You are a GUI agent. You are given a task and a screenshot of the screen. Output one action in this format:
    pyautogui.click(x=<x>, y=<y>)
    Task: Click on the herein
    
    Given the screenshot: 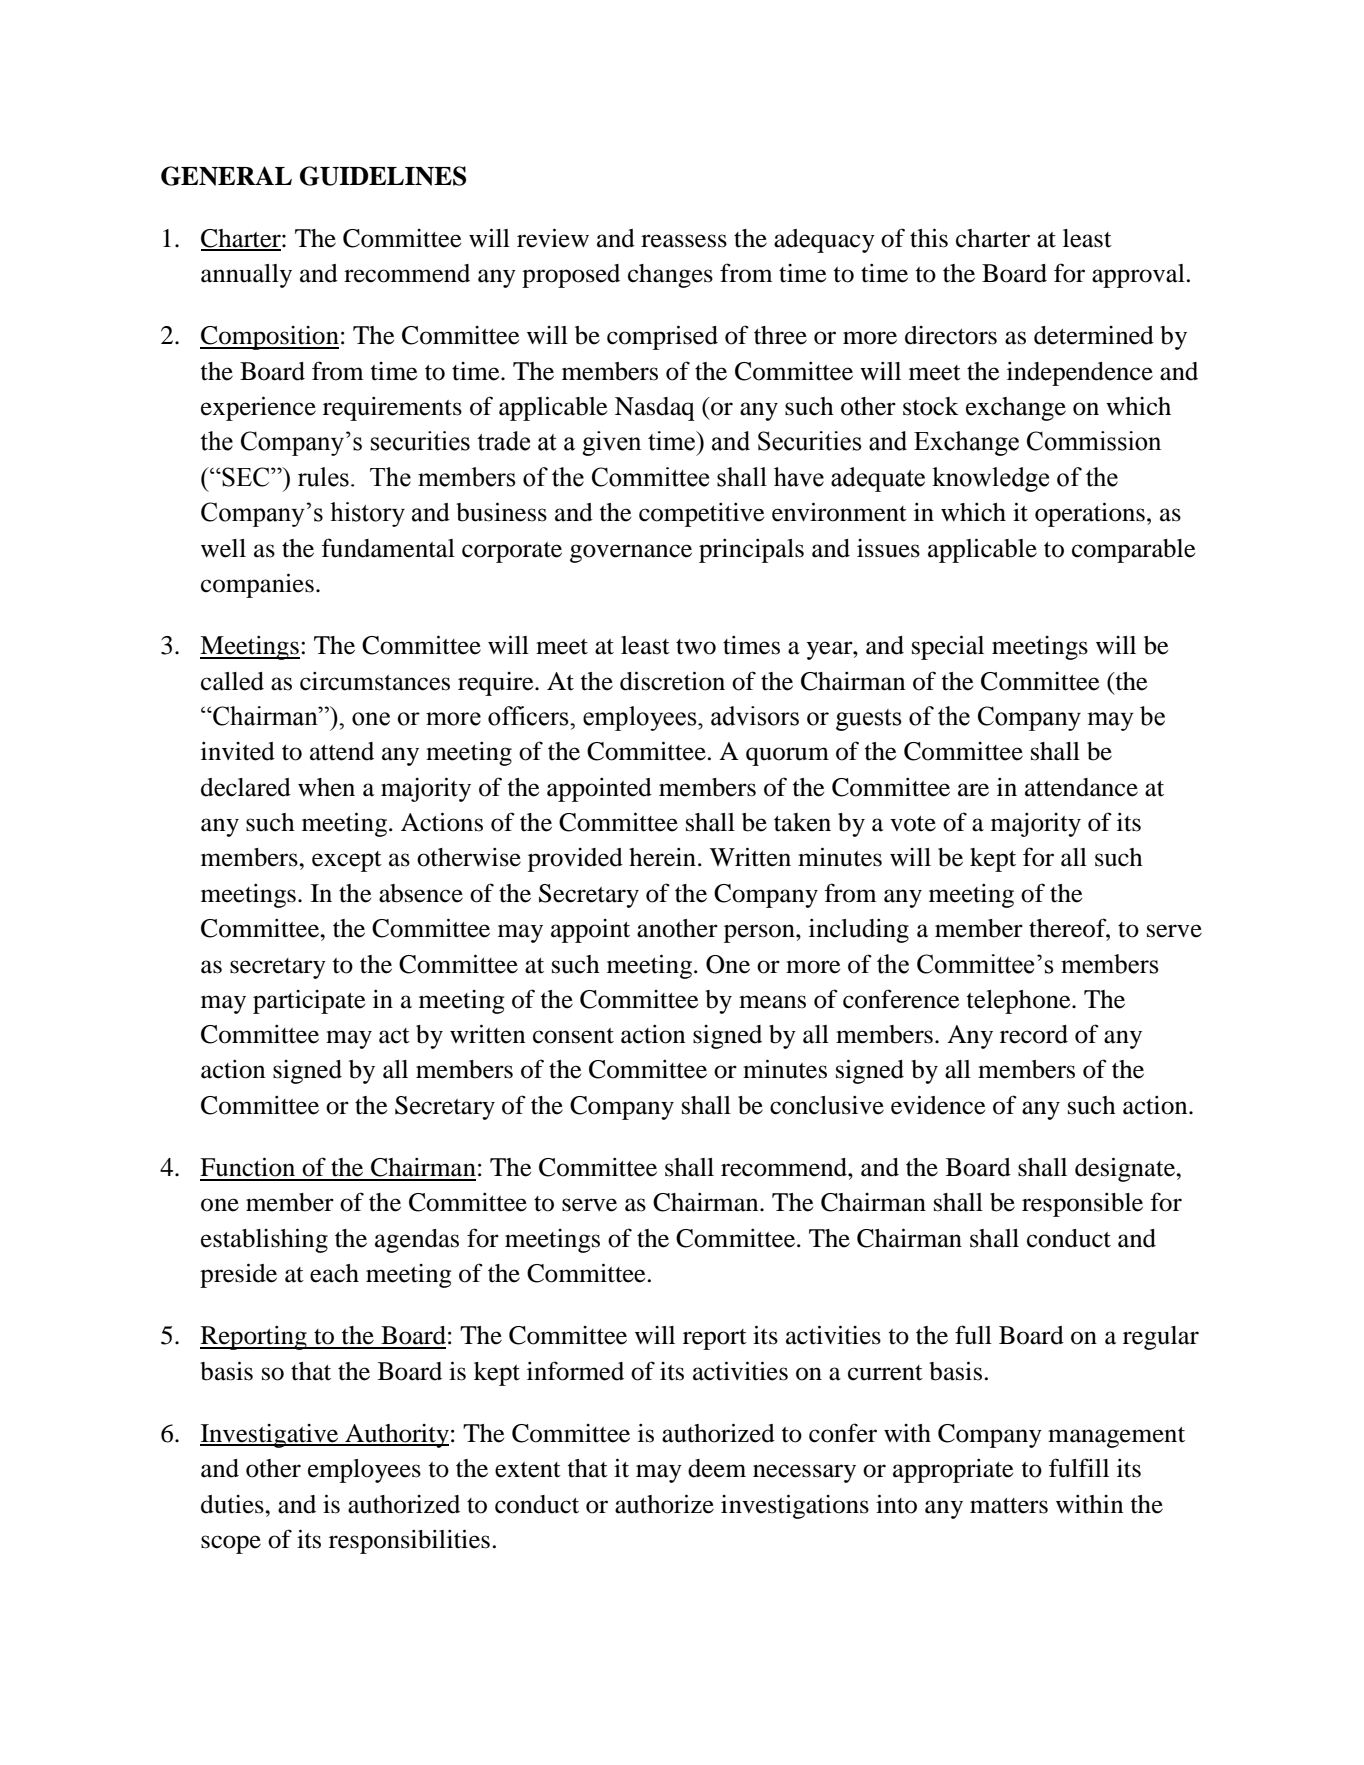 What is the action you would take?
    pyautogui.click(x=662, y=857)
